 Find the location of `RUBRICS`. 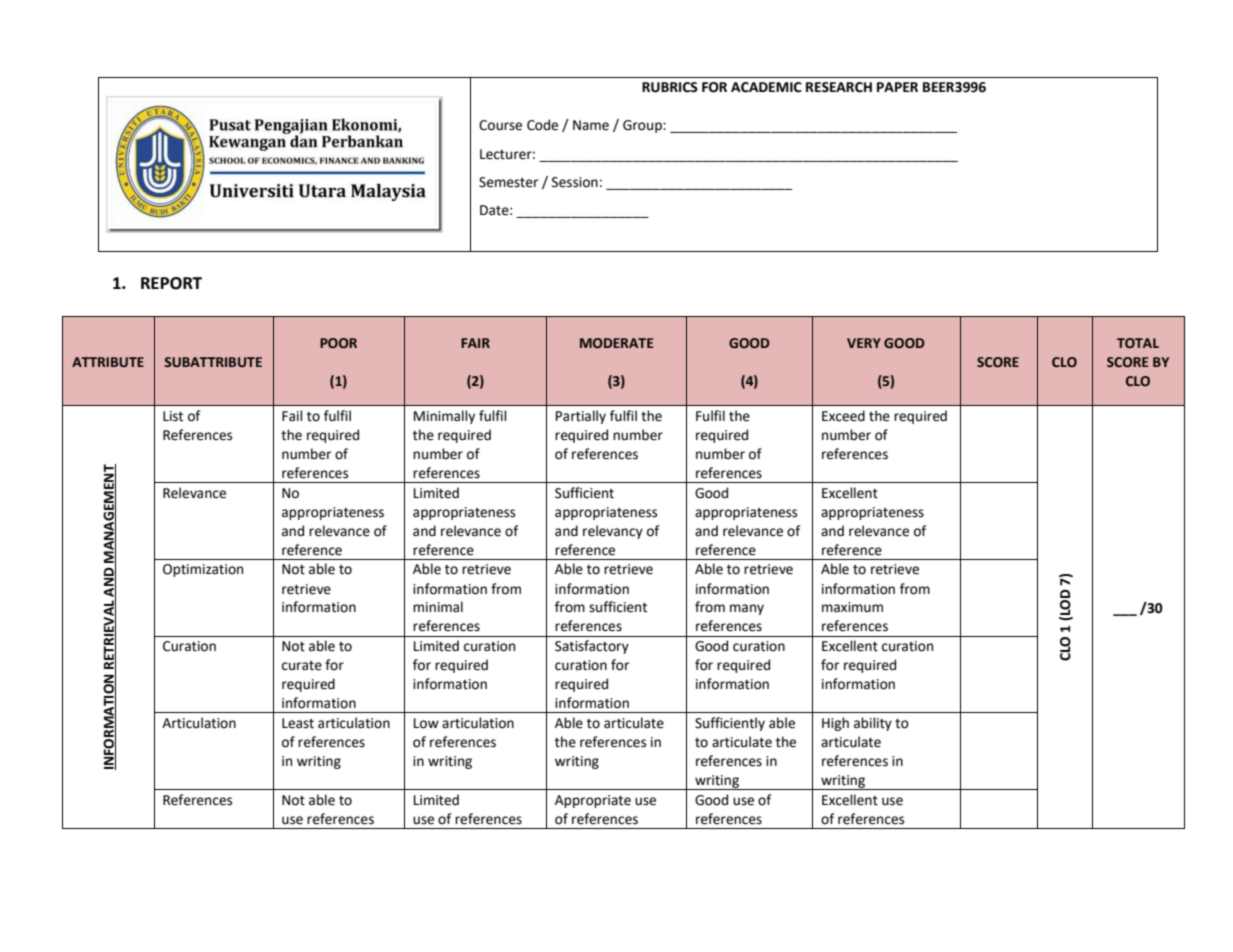

RUBRICS is located at coordinates (670, 87).
